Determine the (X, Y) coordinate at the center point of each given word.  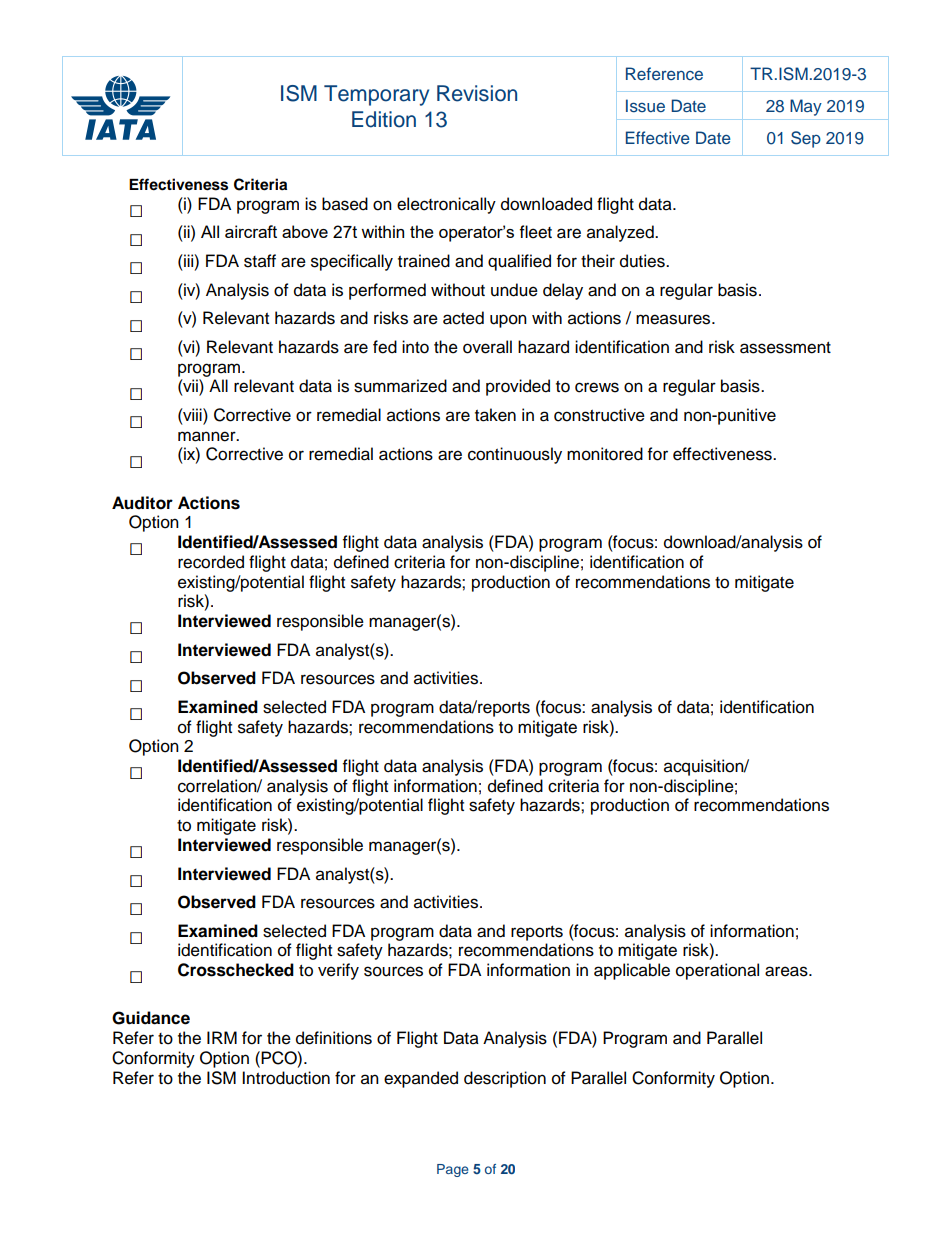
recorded (211, 562)
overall (487, 347)
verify (338, 971)
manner (208, 436)
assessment (785, 348)
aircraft (251, 231)
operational (717, 971)
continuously (515, 455)
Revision (477, 93)
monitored (605, 454)
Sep (806, 139)
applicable (632, 971)
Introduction (286, 1078)
